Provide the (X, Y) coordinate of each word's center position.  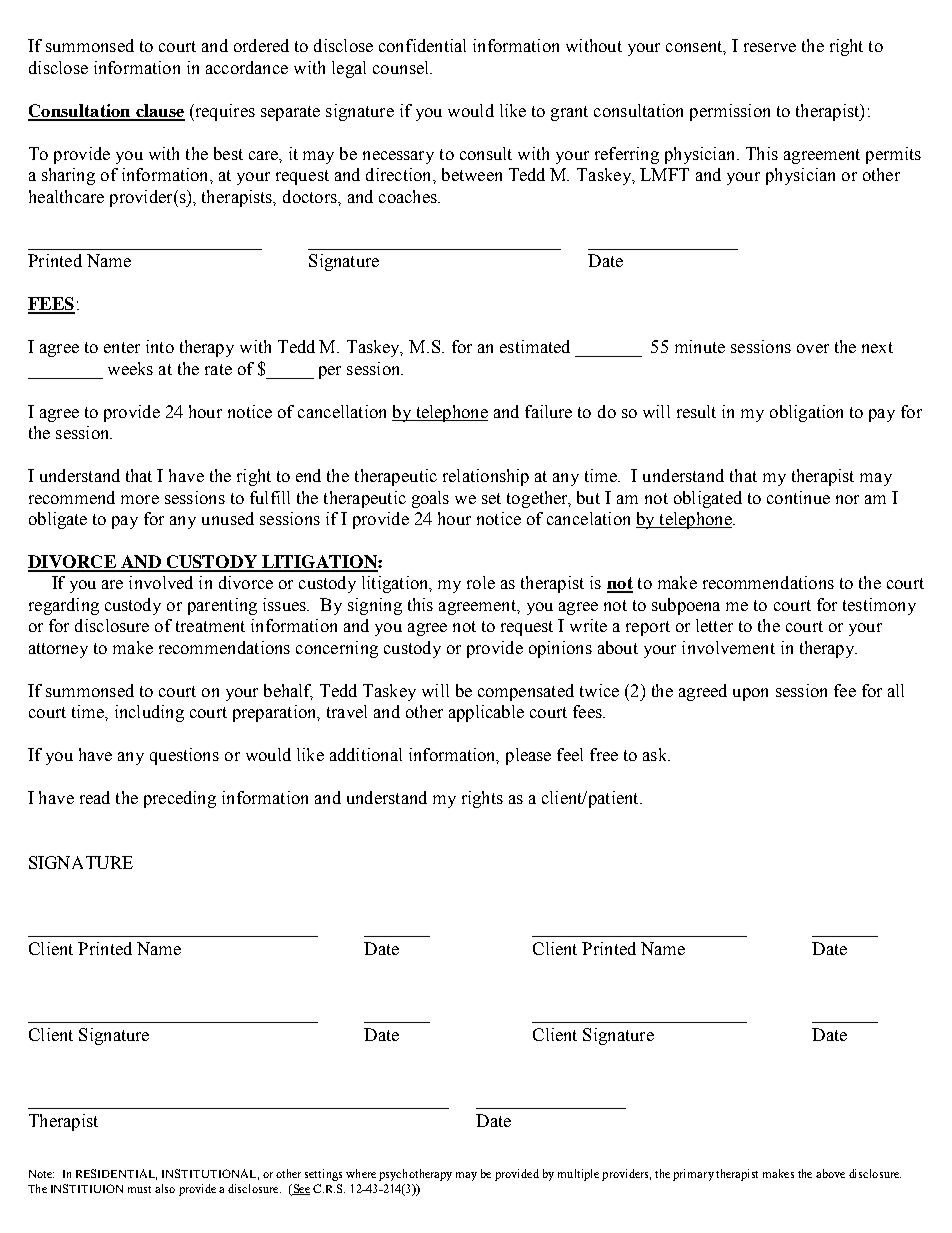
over (813, 348)
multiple (578, 1175)
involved (161, 582)
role (481, 582)
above (830, 1173)
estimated (535, 346)
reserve (770, 47)
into (160, 346)
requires (224, 112)
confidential (422, 45)
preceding (180, 799)
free (604, 754)
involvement (728, 647)
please (528, 756)
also (165, 1188)
